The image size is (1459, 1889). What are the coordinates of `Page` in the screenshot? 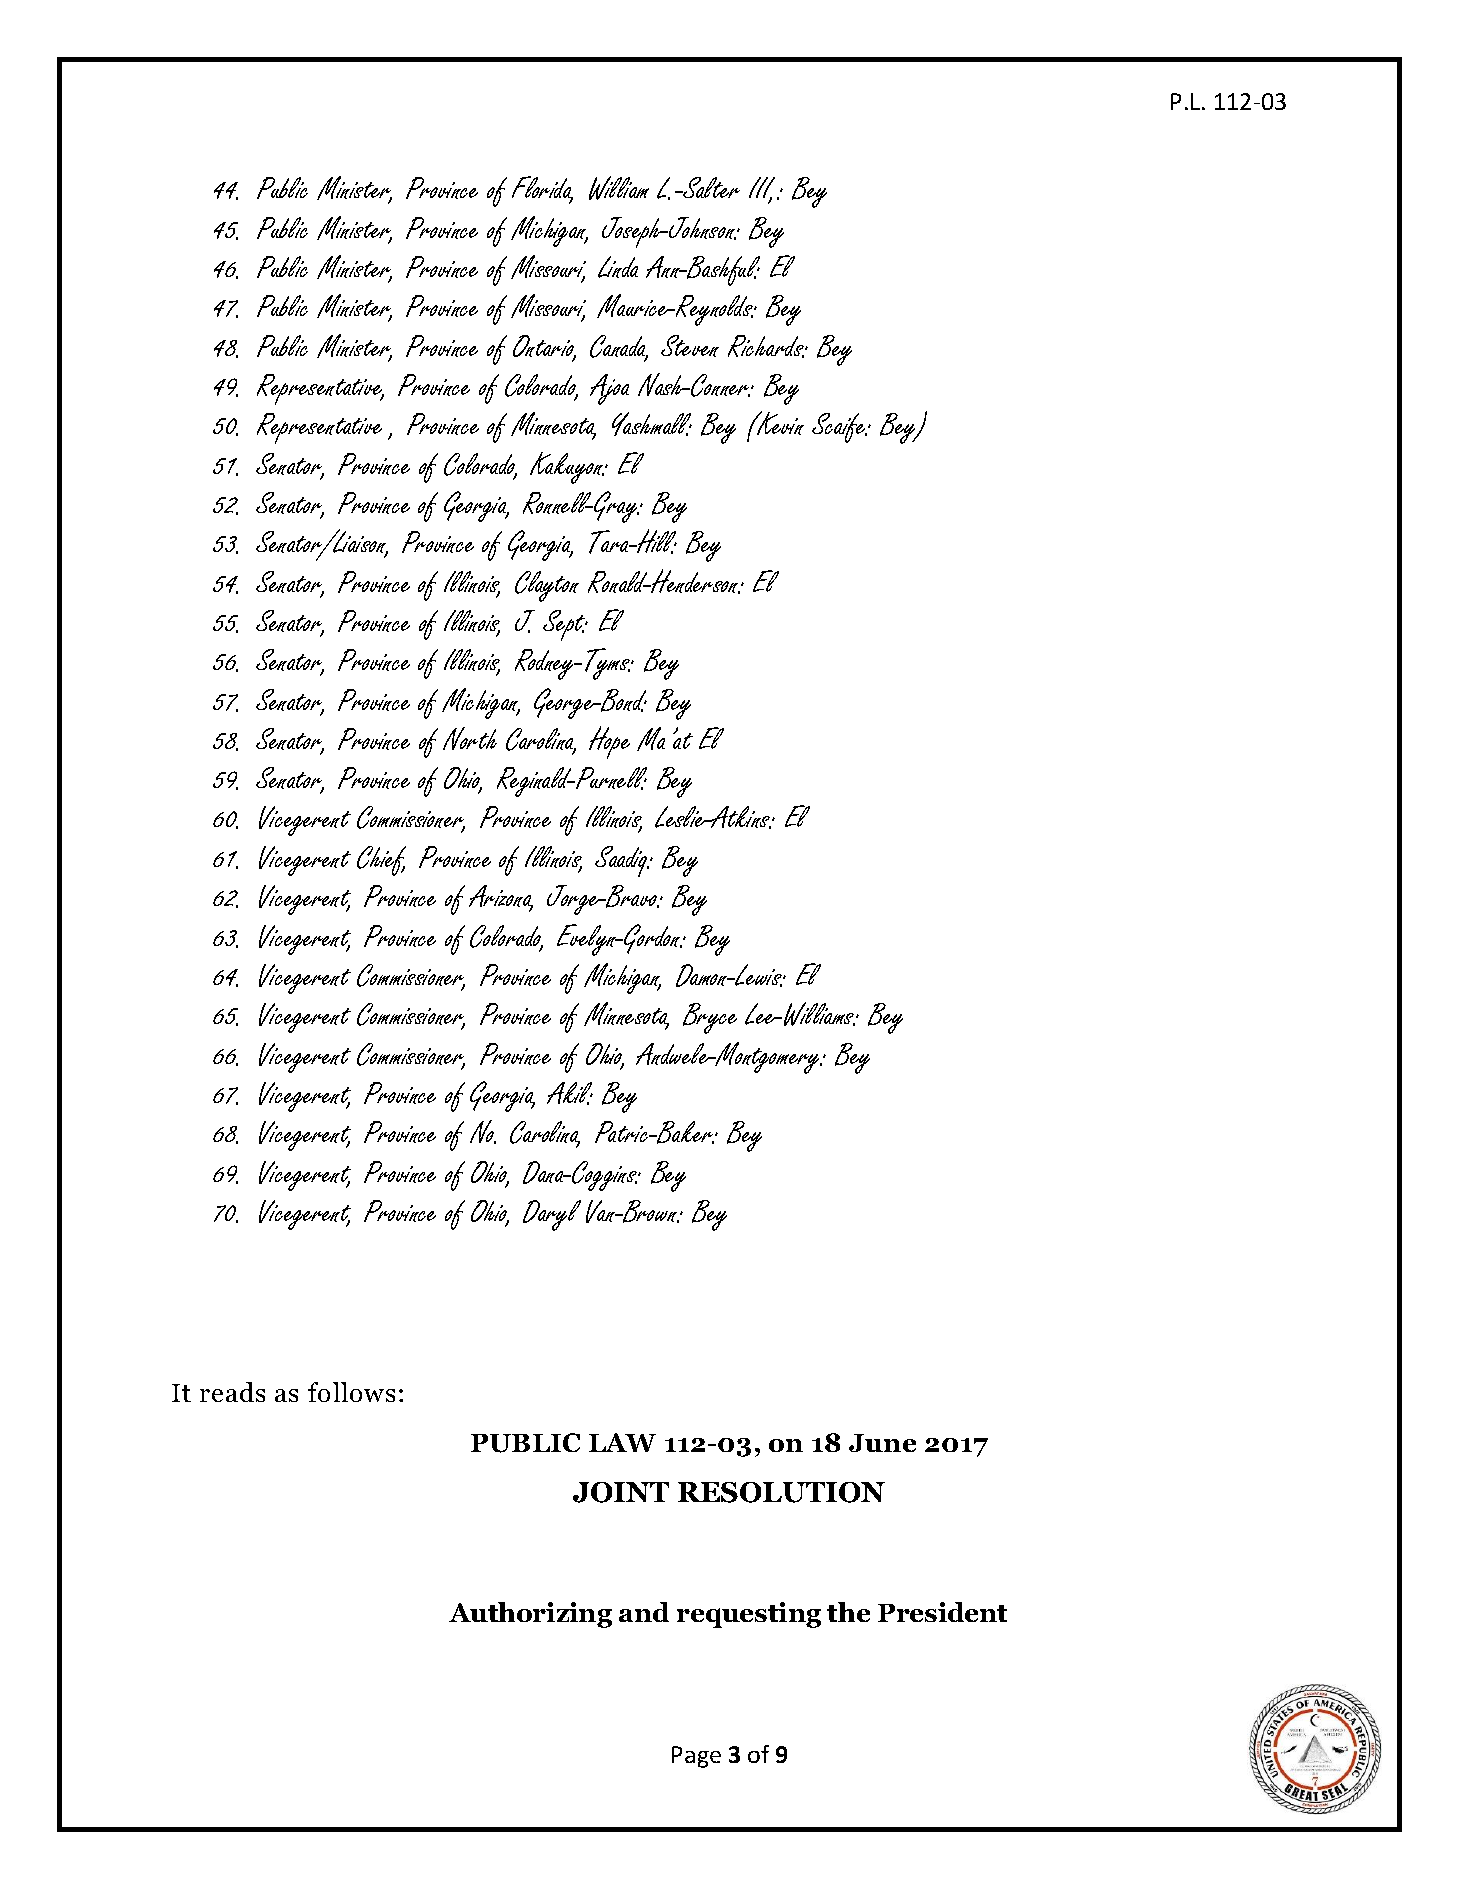 It's located at (696, 1757).
